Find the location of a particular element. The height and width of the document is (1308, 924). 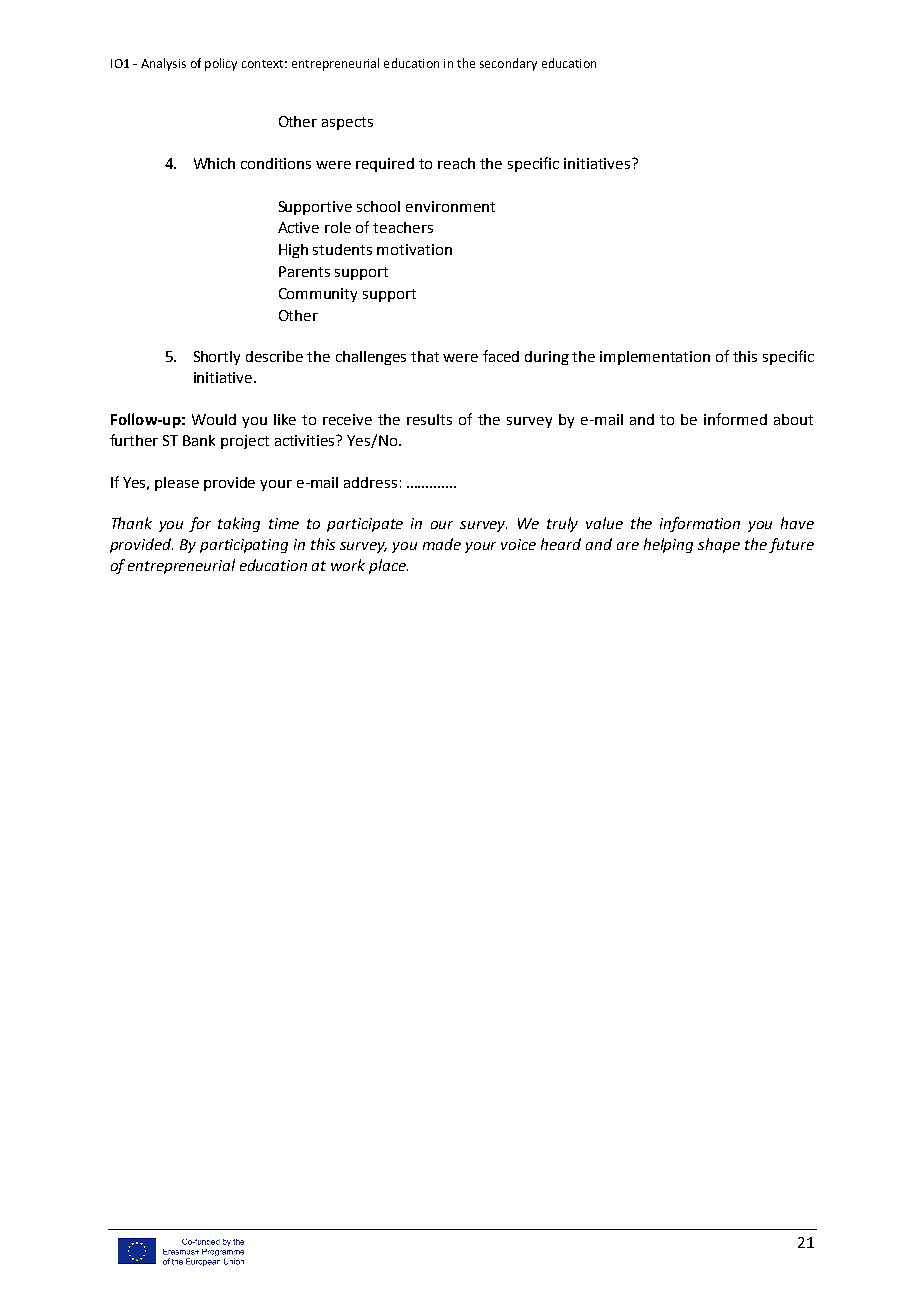

environment is located at coordinates (450, 206).
